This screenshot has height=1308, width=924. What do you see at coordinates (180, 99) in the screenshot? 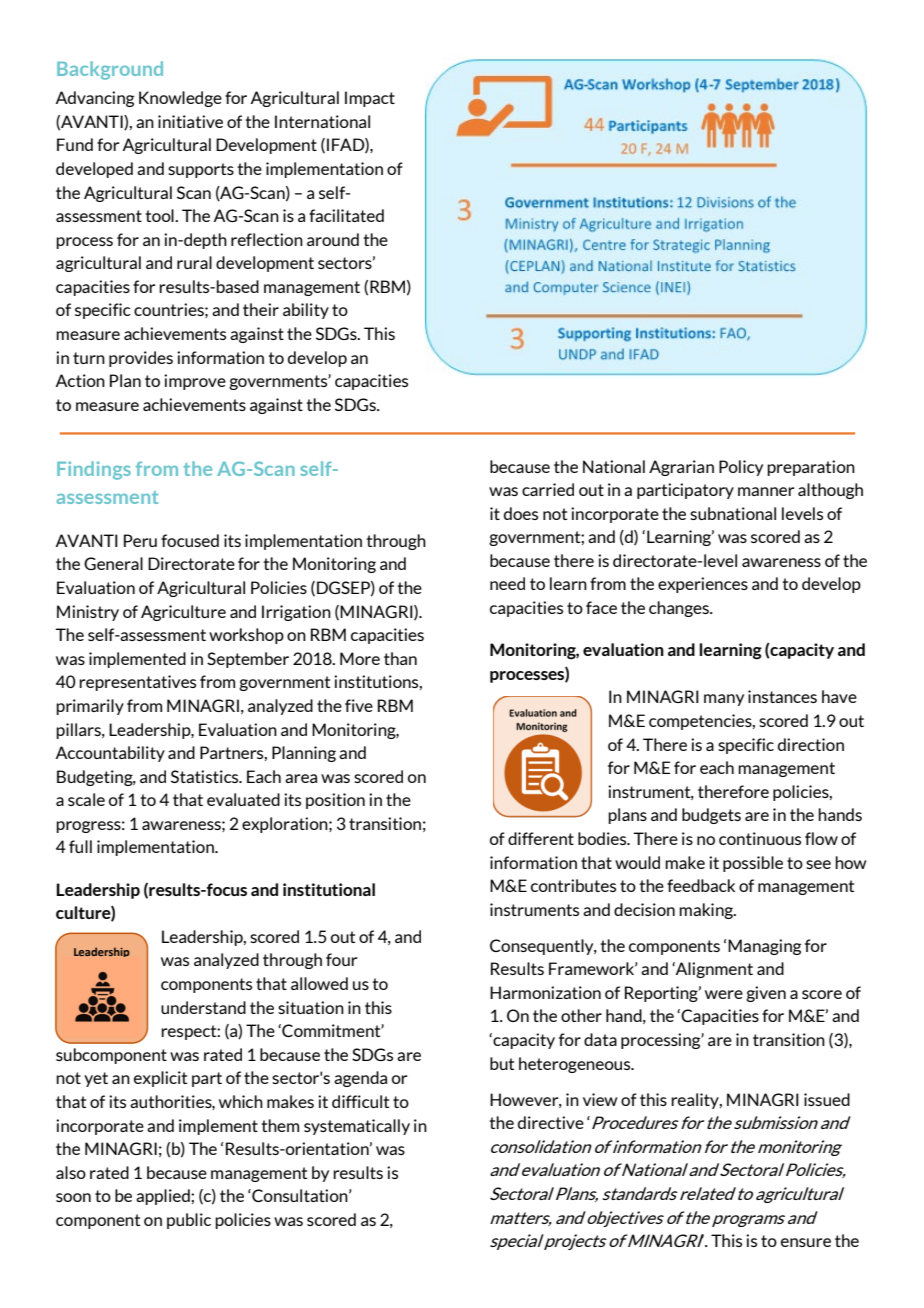
I see `Knowledge` at bounding box center [180, 99].
